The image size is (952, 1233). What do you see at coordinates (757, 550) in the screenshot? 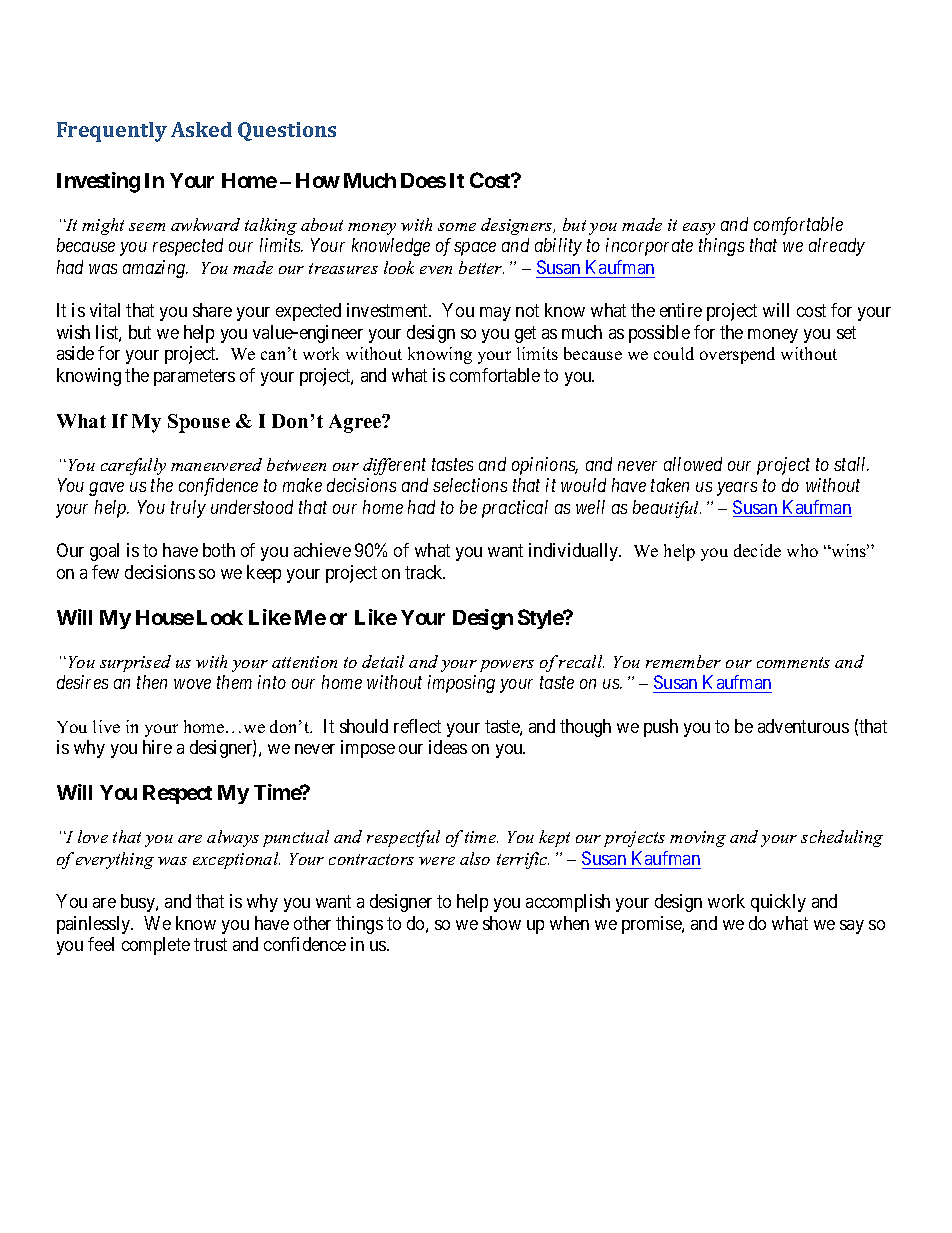
I see `decide` at bounding box center [757, 550].
